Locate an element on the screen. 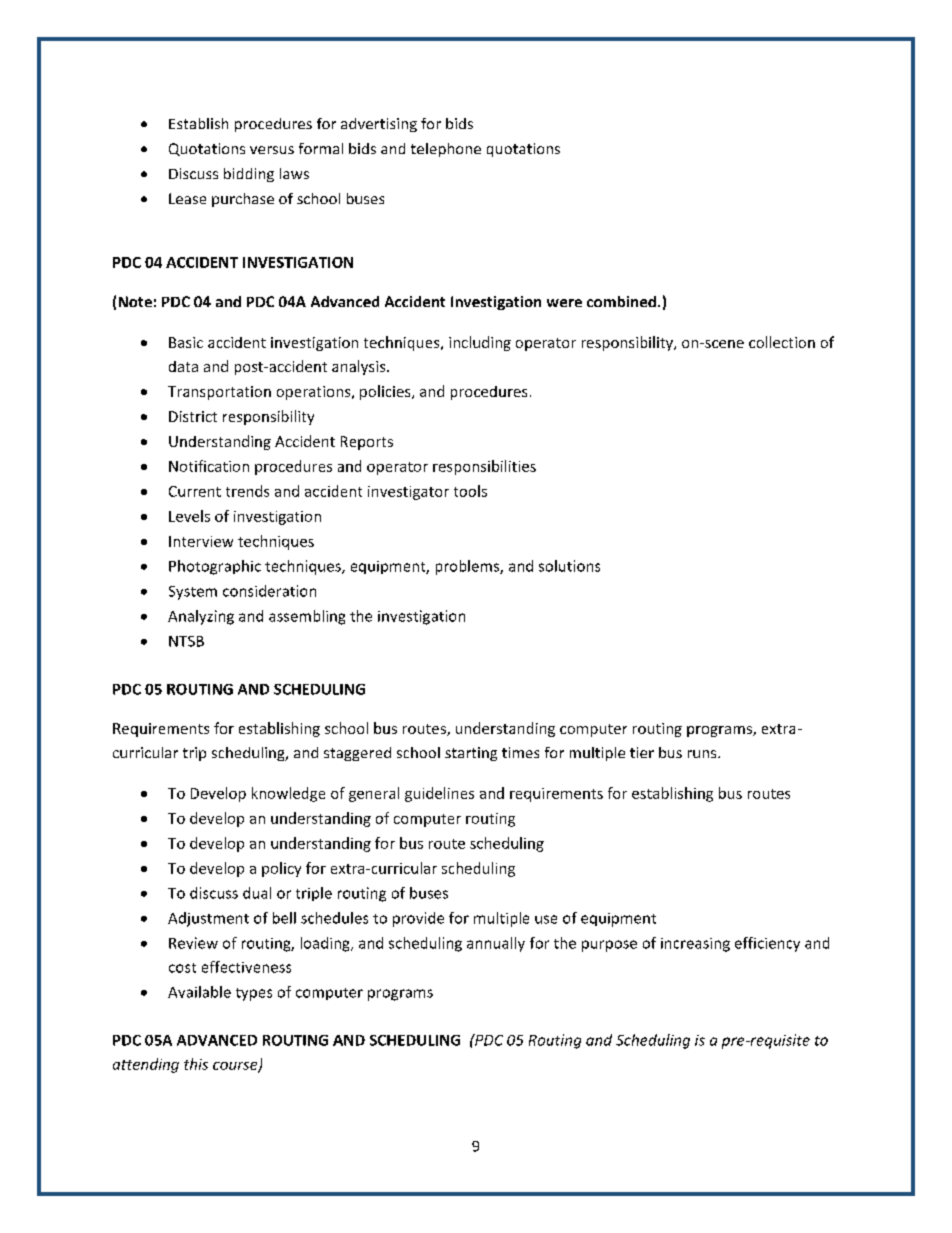 This screenshot has height=1233, width=952. System is located at coordinates (193, 593).
